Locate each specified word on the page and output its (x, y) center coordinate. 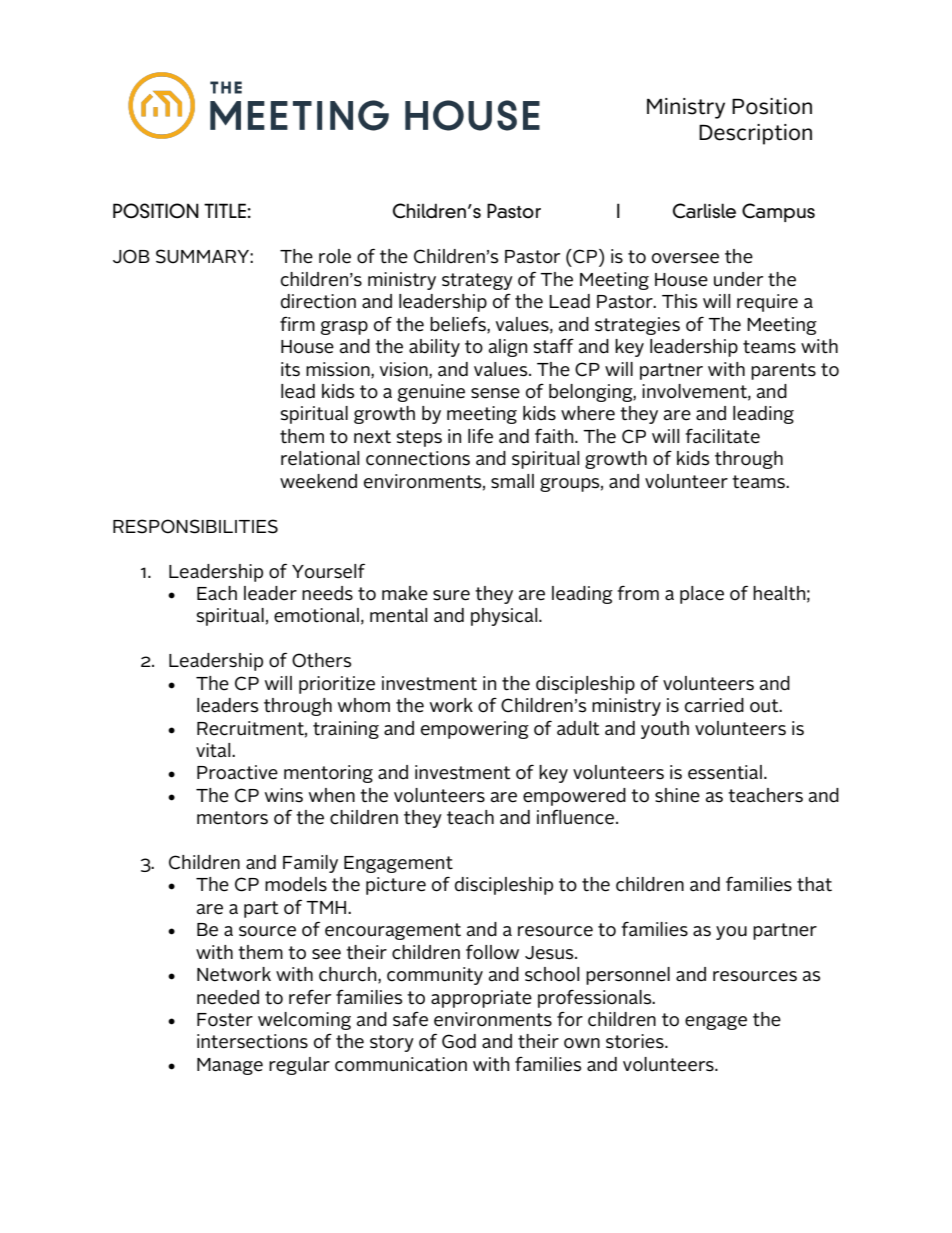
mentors (232, 818)
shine (677, 795)
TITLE (226, 210)
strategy (477, 281)
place (702, 595)
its (290, 369)
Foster (225, 1020)
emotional (316, 615)
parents (783, 371)
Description (755, 134)
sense (495, 393)
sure (451, 595)
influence (577, 817)
